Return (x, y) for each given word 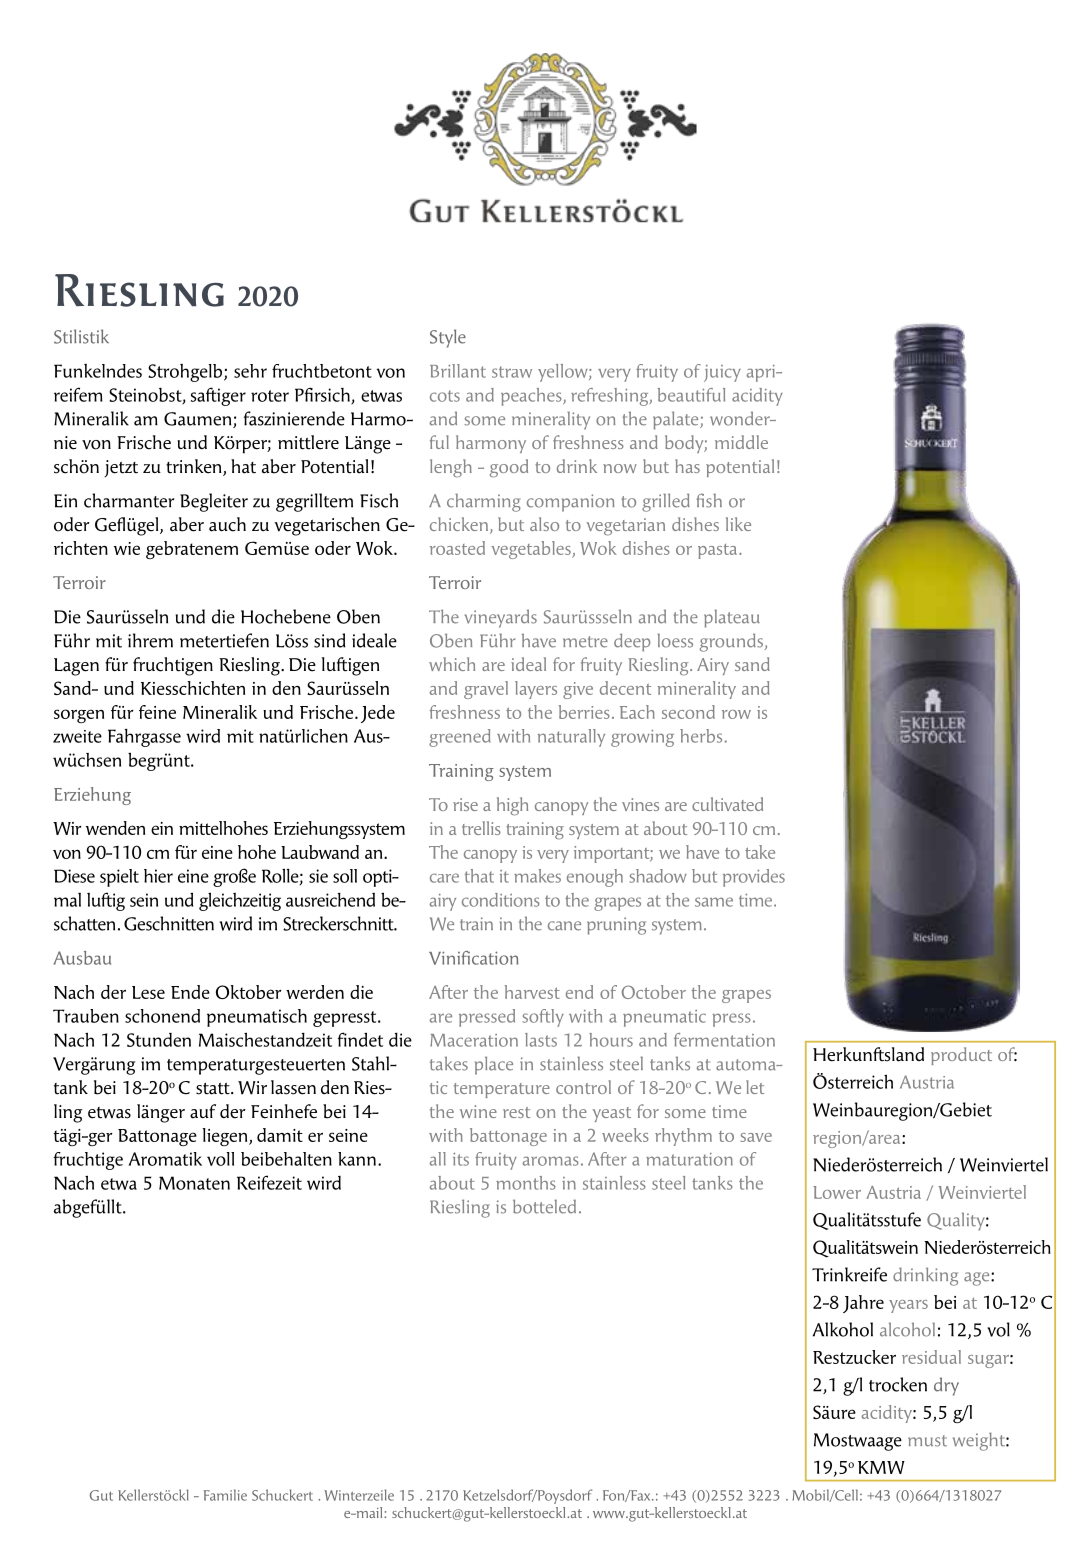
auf (203, 1111)
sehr (250, 371)
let (755, 1087)
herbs (701, 736)
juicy (722, 373)
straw (512, 372)
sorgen (79, 716)
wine (478, 1111)
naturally (571, 738)
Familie (225, 1495)
